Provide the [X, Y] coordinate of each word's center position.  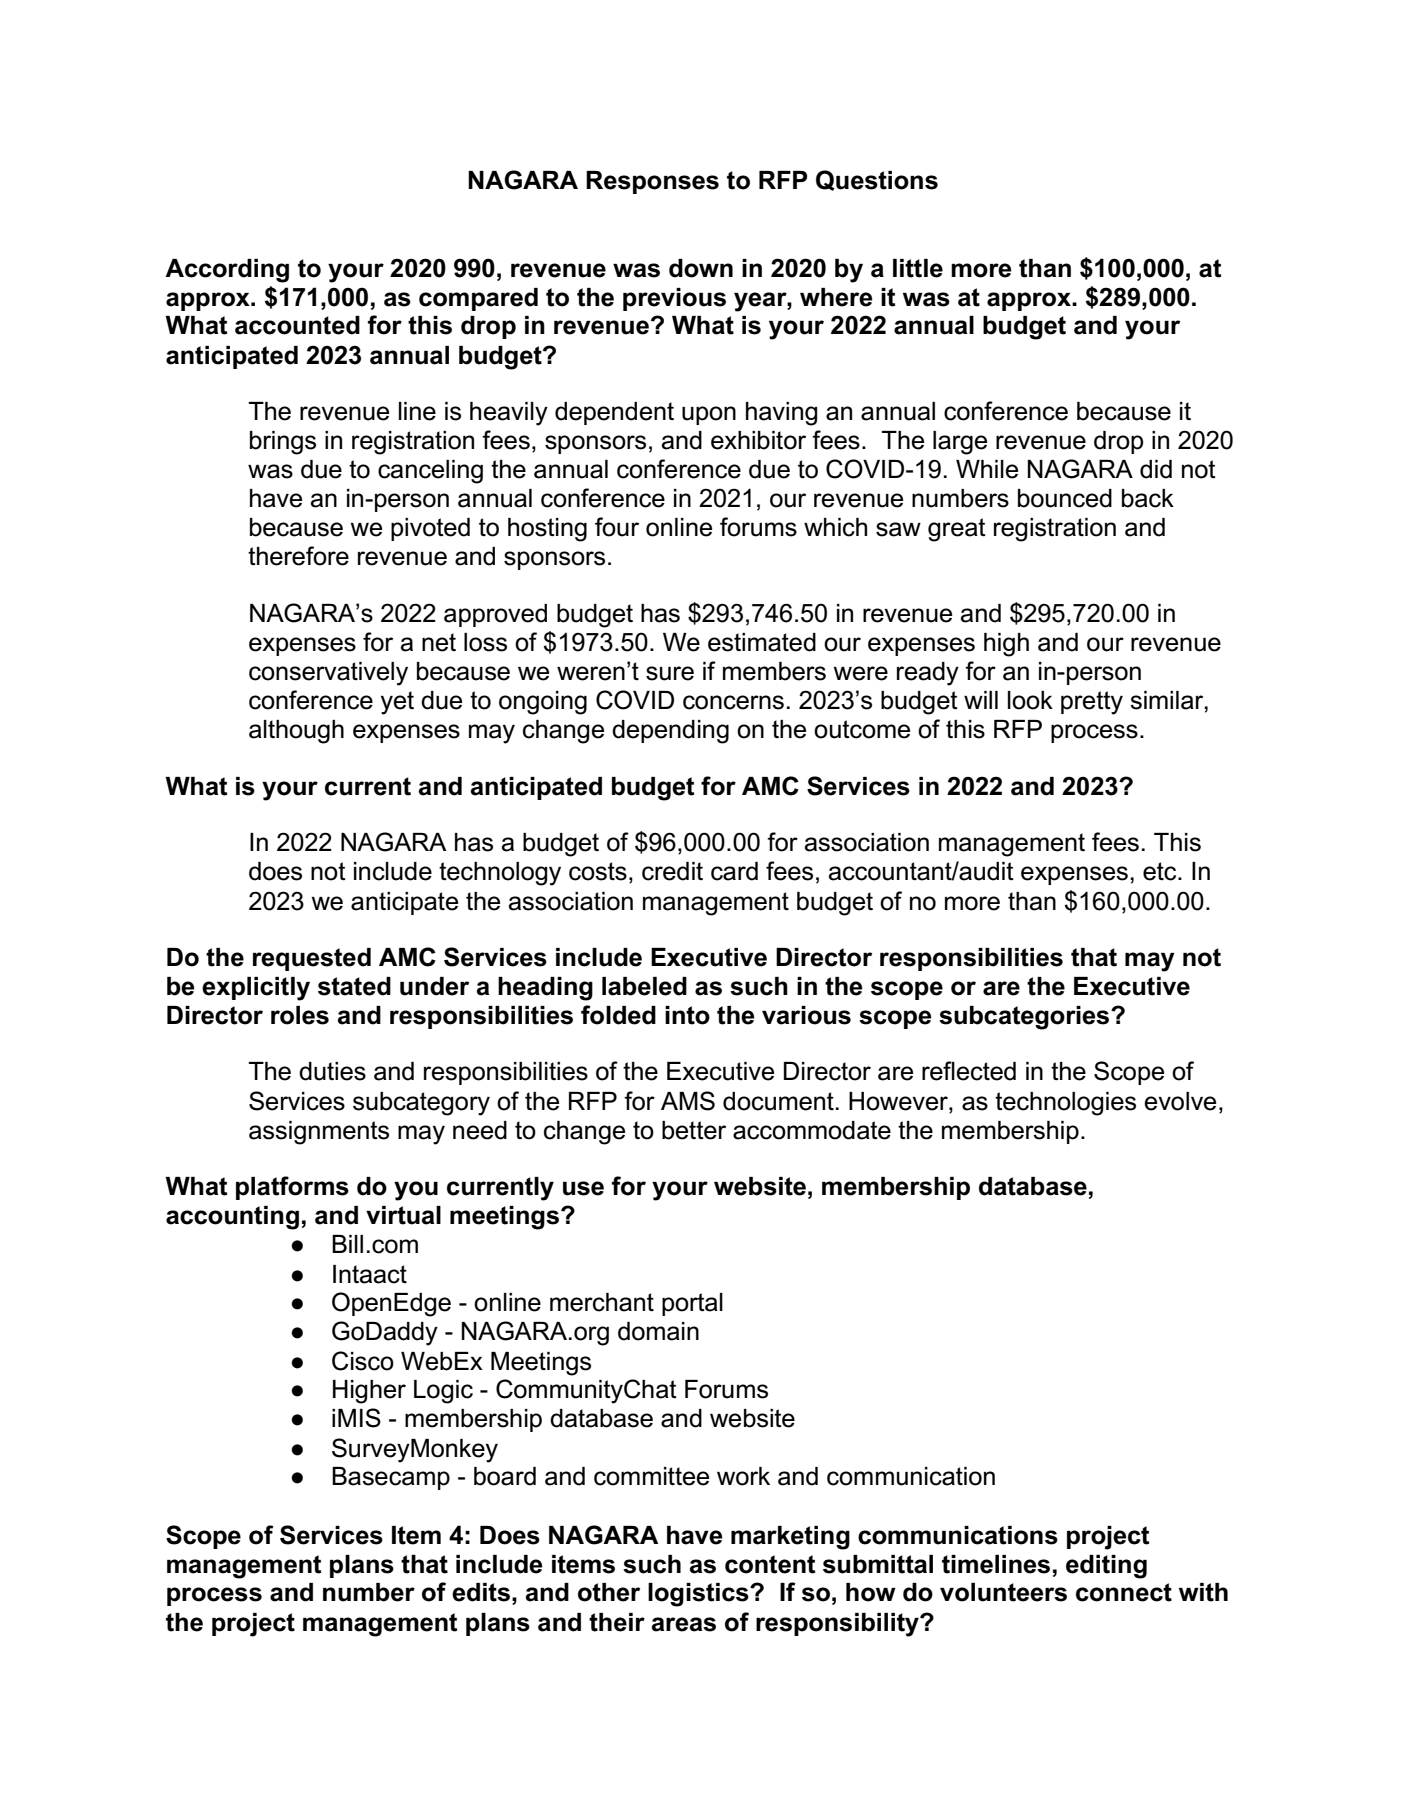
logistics [699, 1595]
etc [1161, 871]
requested [312, 959]
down [701, 268]
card [734, 871]
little [918, 268]
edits [481, 1592]
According [227, 271]
